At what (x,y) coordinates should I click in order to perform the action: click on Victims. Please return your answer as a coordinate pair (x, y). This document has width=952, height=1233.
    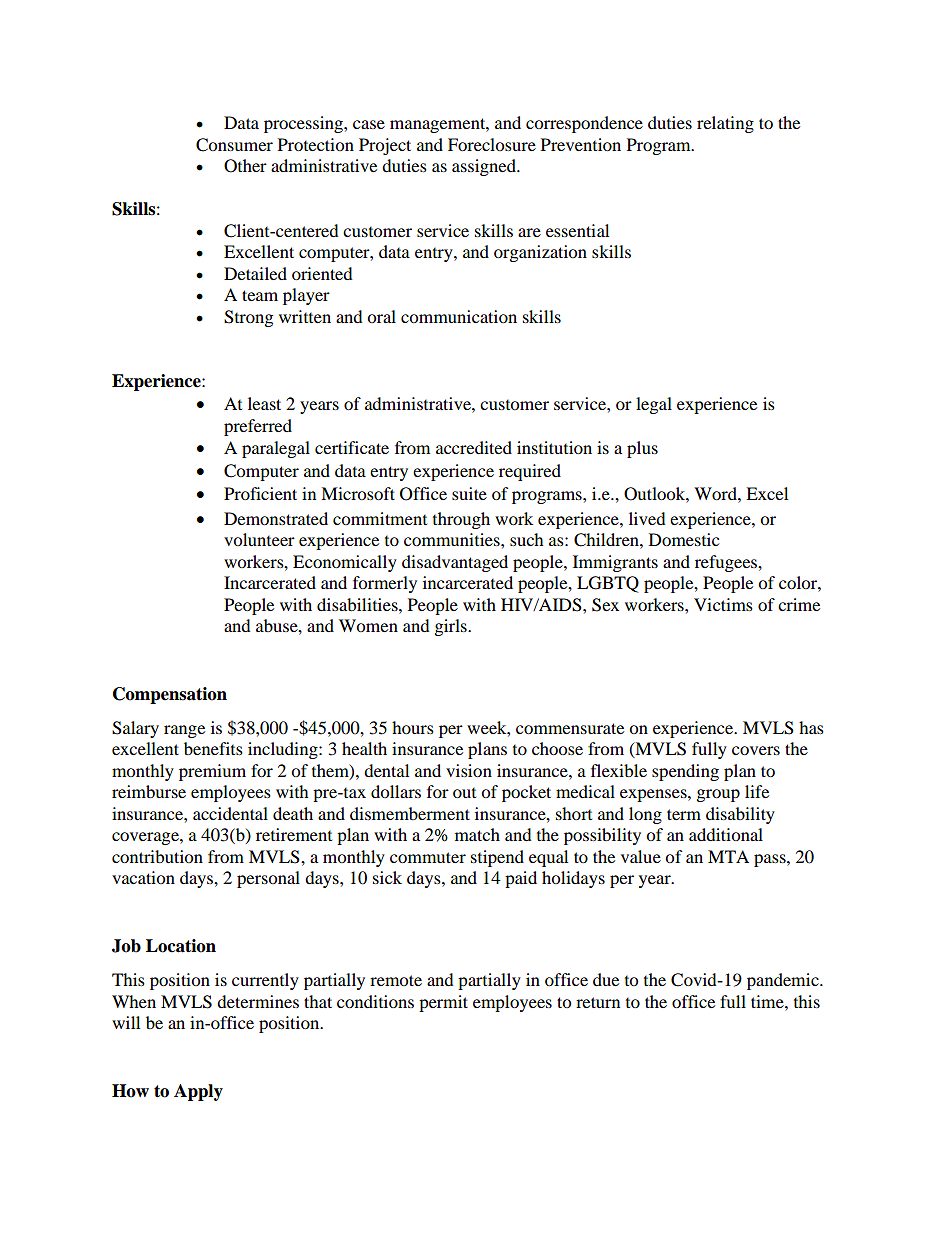
    Looking at the image, I should click on (723, 604).
